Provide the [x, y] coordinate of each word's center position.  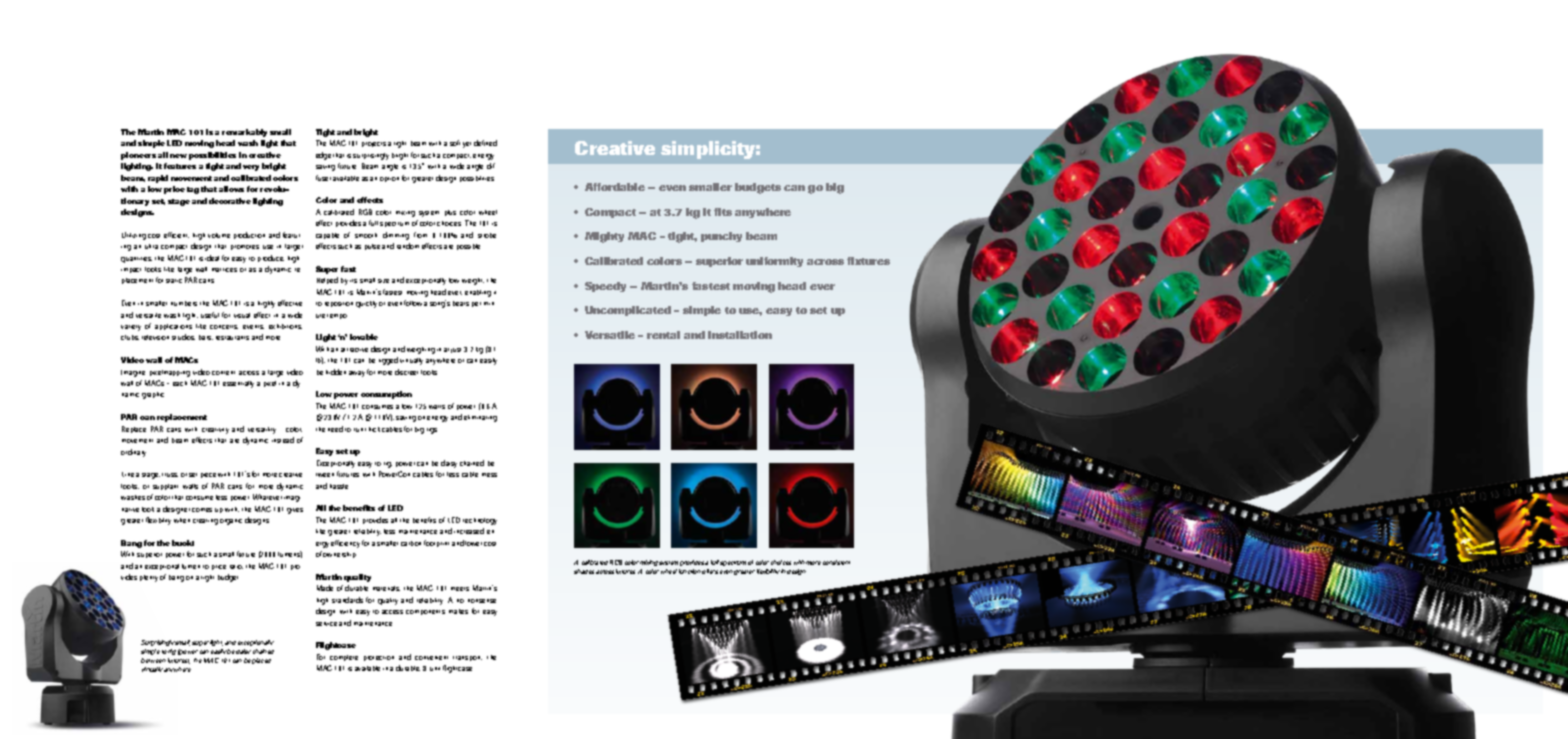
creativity [215, 431]
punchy [721, 237]
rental [663, 335]
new [178, 156]
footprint [436, 543]
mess [489, 475]
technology [480, 521]
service [326, 624]
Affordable [615, 187]
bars [206, 337]
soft [455, 143]
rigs [432, 431]
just [456, 350]
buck [183, 543]
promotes [245, 247]
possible [468, 247]
